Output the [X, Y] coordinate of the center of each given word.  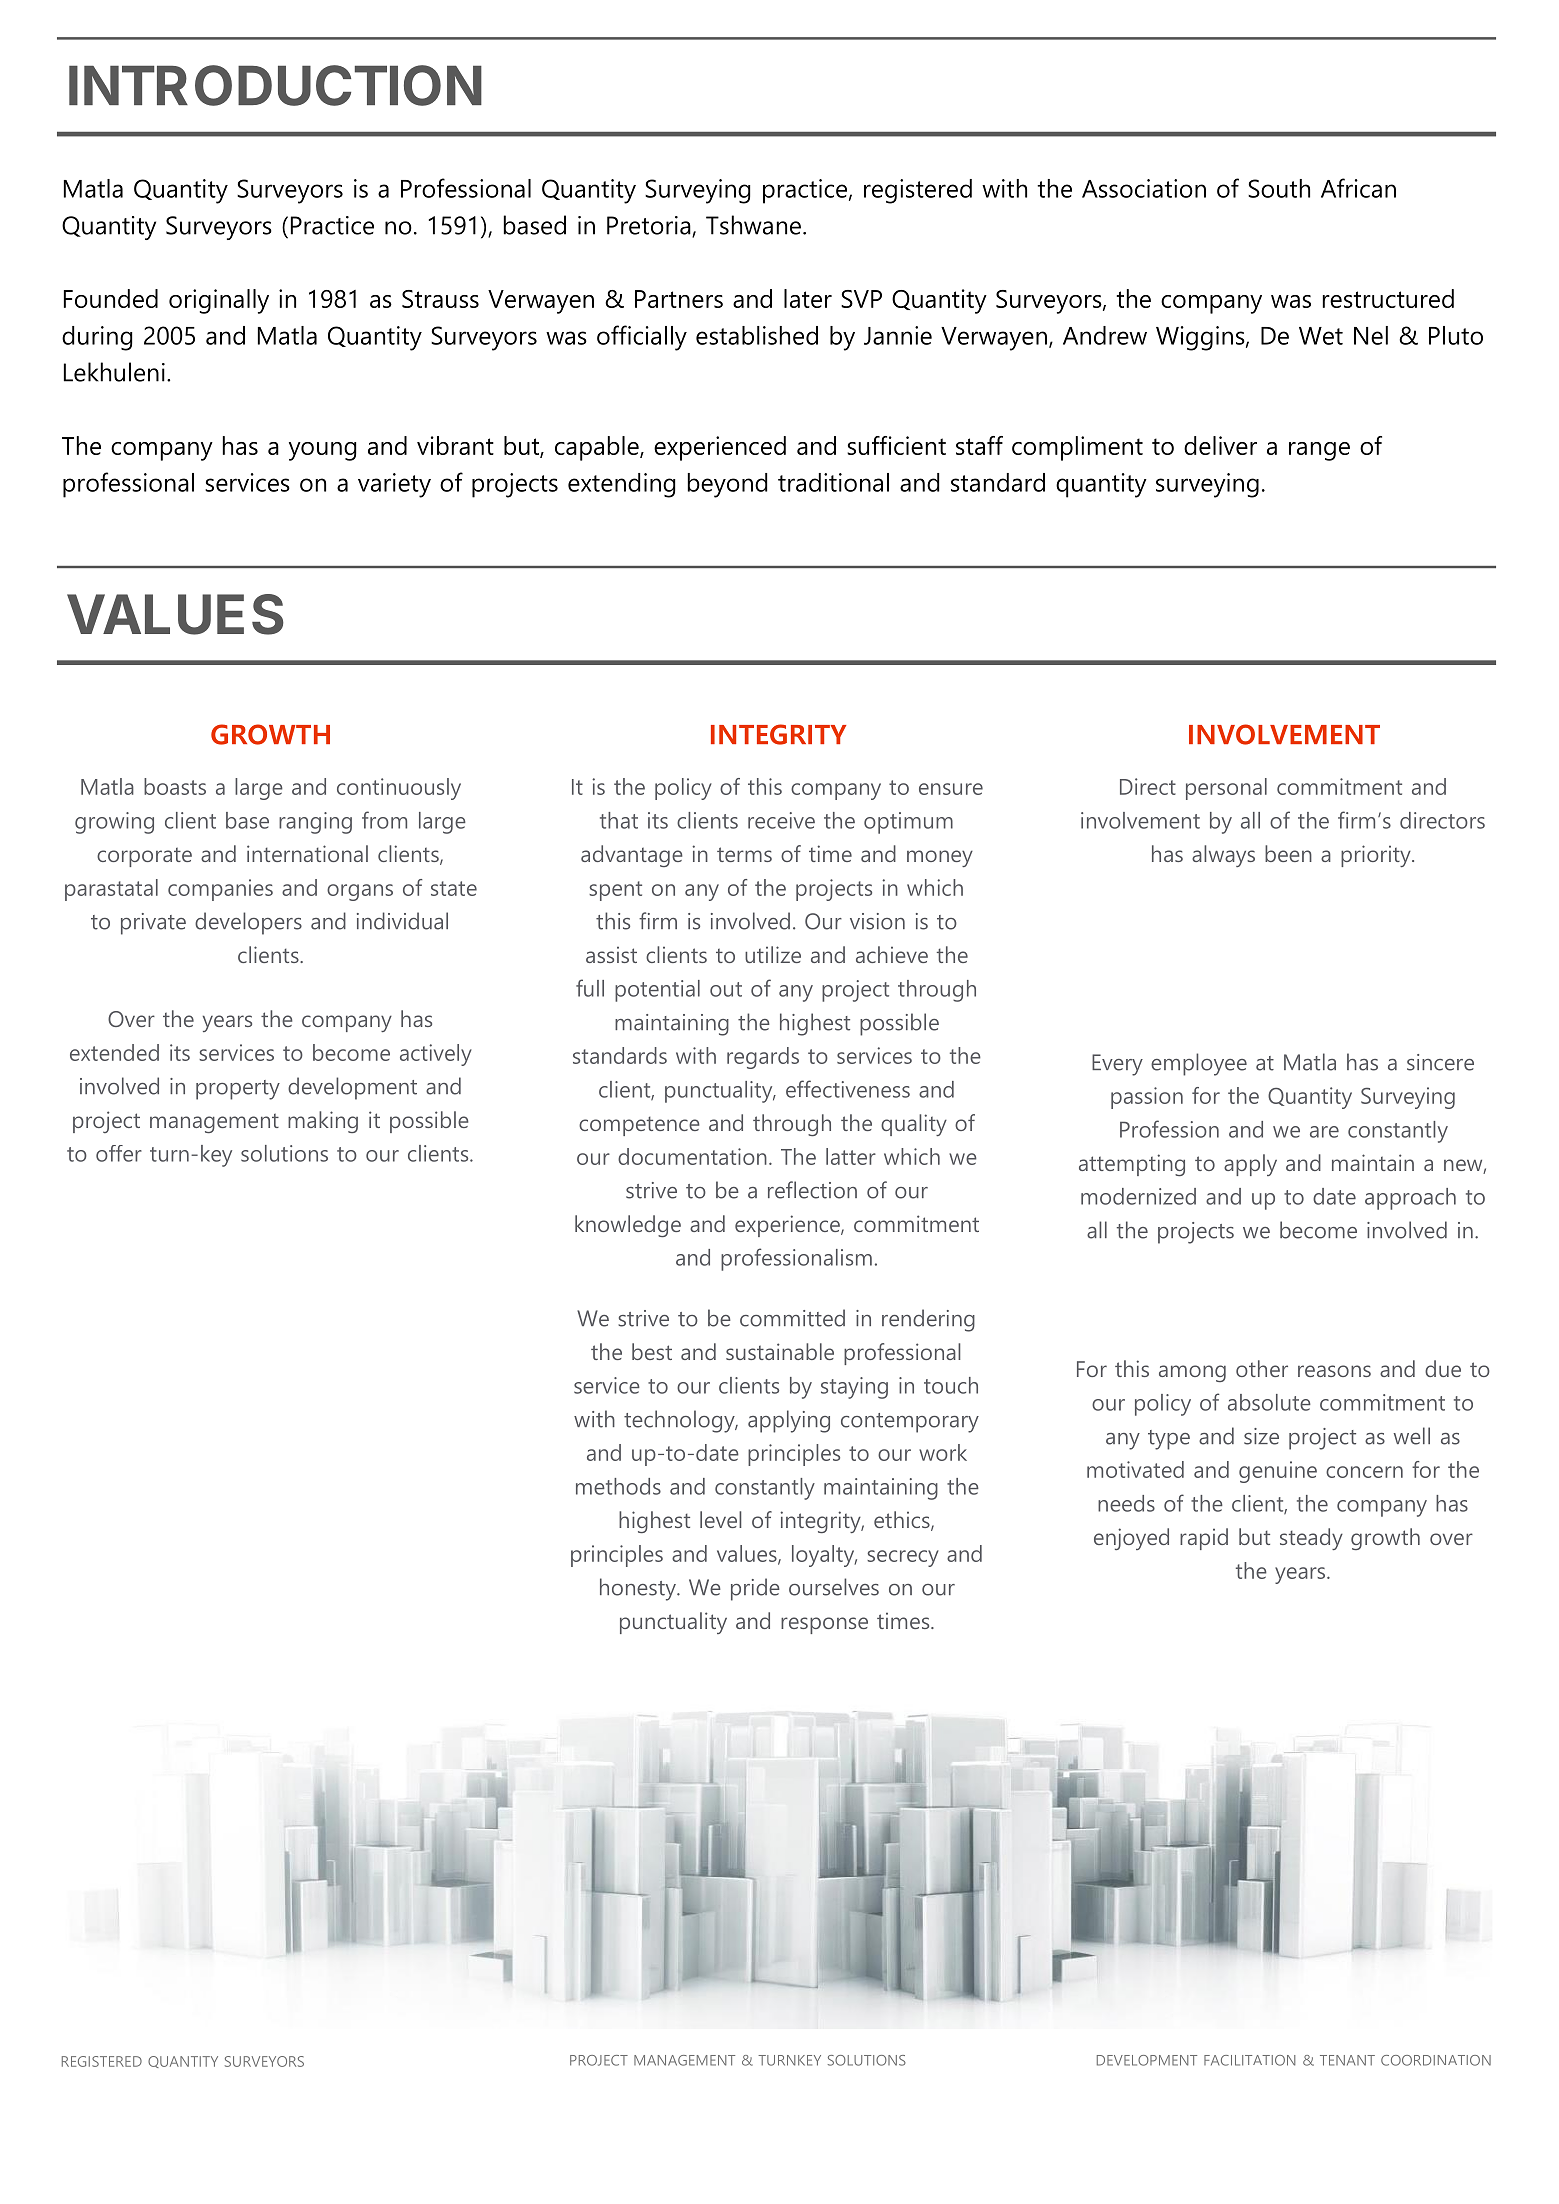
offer [119, 1153]
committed [792, 1318]
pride [755, 1589]
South [1279, 188]
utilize [773, 954]
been [1288, 853]
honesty [639, 1589]
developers [248, 923]
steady [1311, 1539]
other [1262, 1368]
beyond [727, 485]
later [808, 298]
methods [618, 1486]
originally [219, 301]
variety [394, 485]
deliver [1220, 445]
